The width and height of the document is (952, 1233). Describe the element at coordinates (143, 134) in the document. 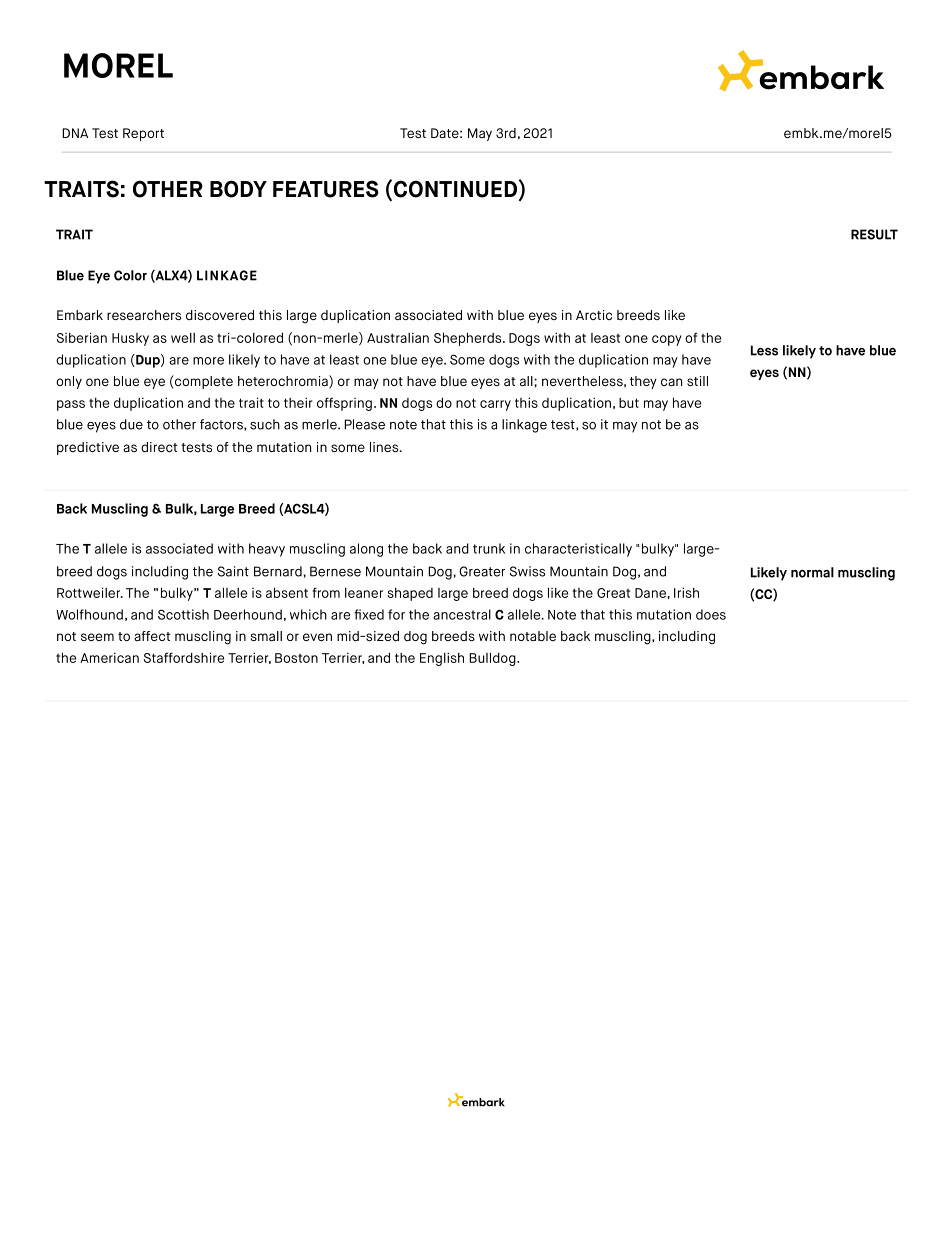

I see `Report` at that location.
